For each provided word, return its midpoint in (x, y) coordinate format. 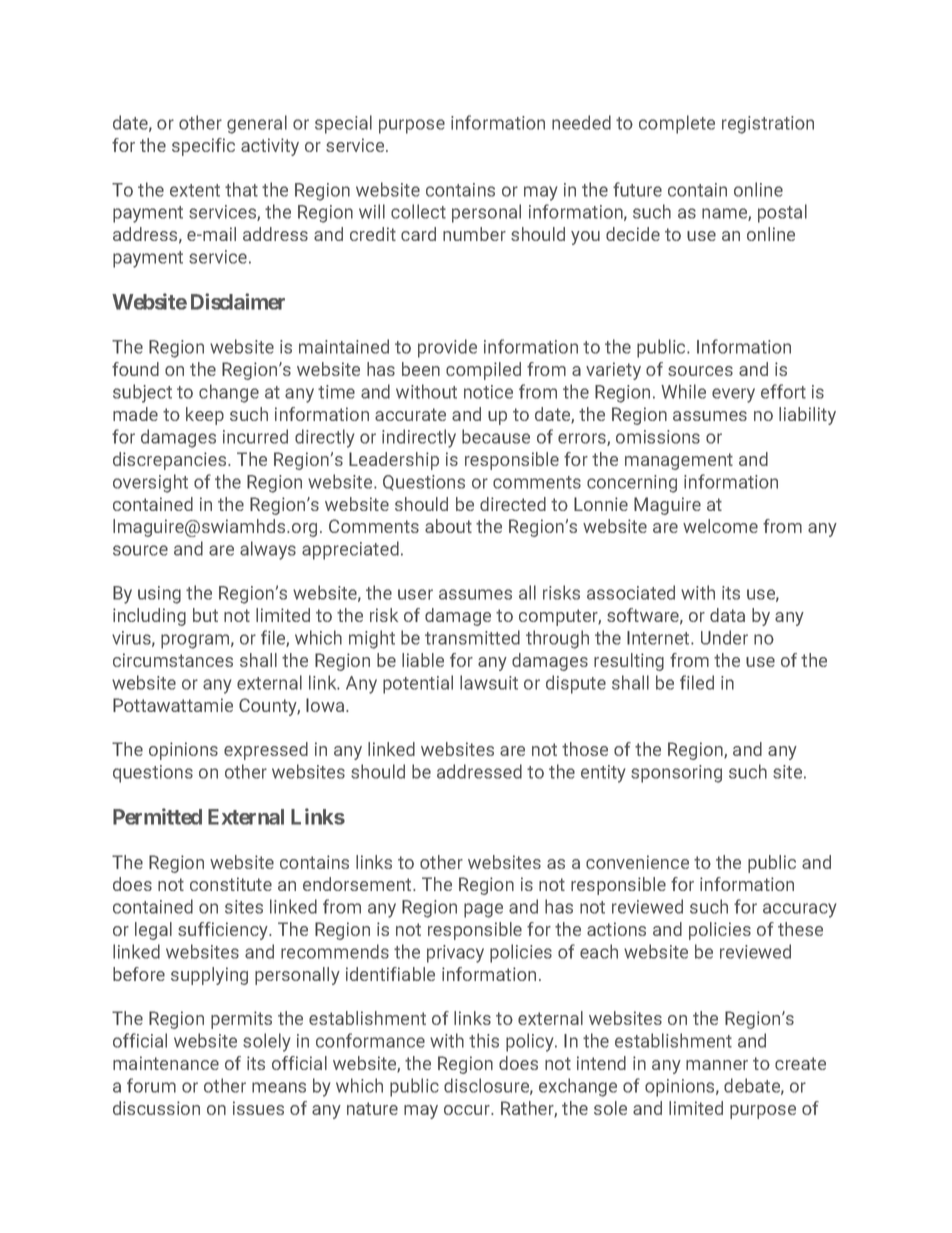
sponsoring (676, 774)
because (496, 436)
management (679, 461)
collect (418, 211)
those (585, 749)
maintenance (166, 1063)
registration (768, 125)
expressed (266, 751)
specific (203, 147)
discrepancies (171, 461)
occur (468, 1110)
